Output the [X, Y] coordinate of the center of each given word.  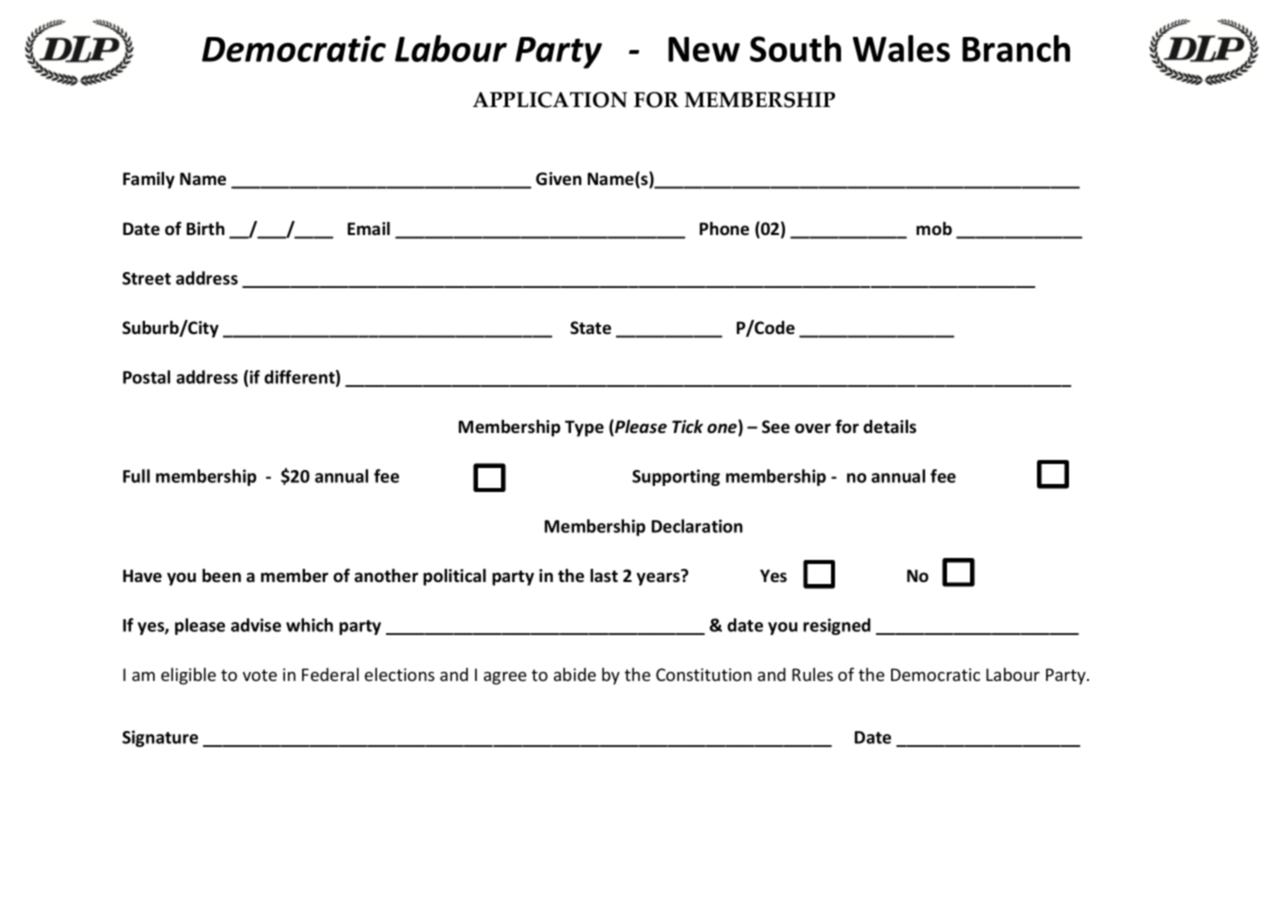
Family [149, 180]
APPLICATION [550, 100]
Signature [160, 738]
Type [584, 428]
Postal [146, 377]
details [889, 427]
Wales [901, 48]
